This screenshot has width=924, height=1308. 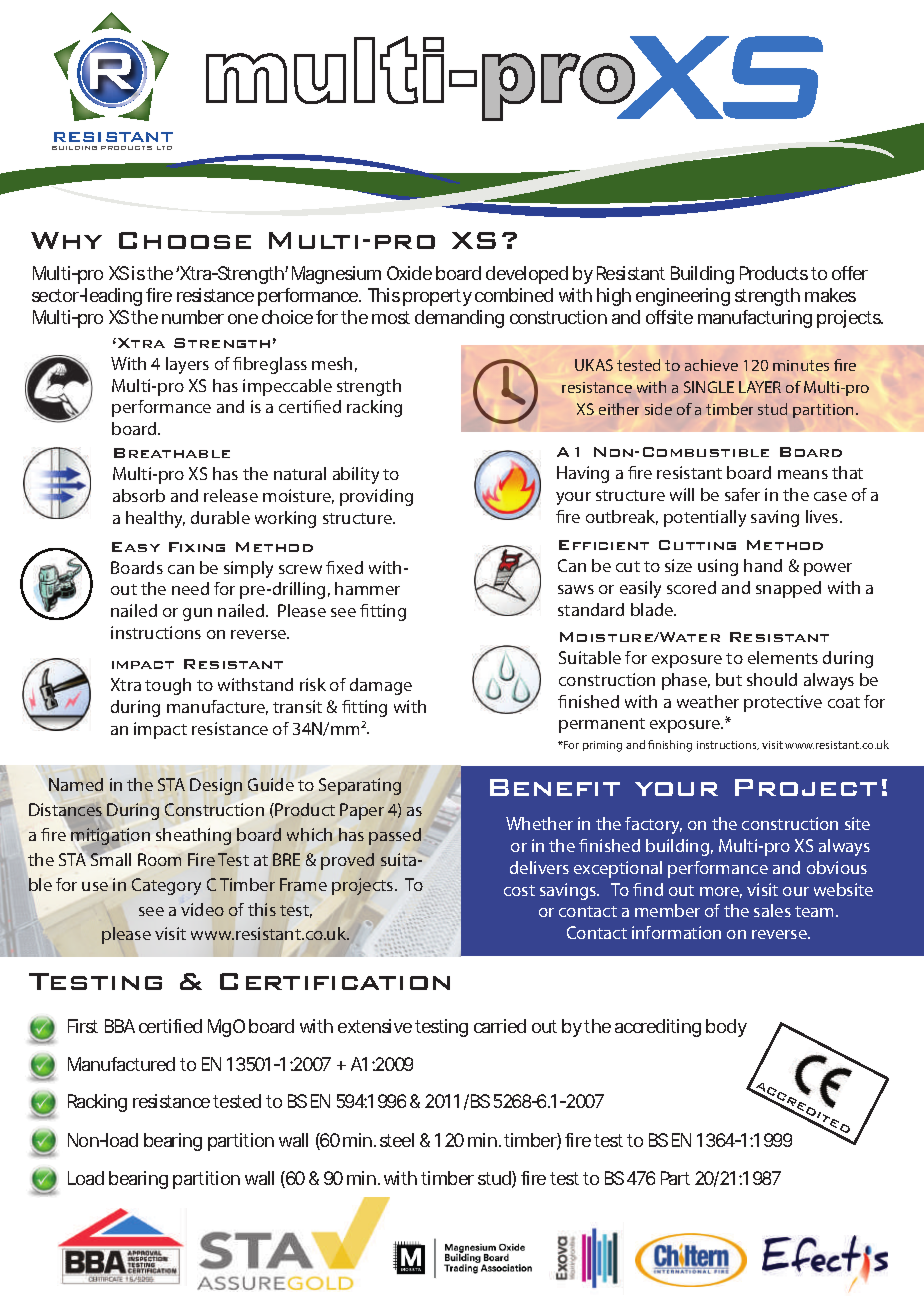 What do you see at coordinates (772, 910) in the screenshot?
I see `sales` at bounding box center [772, 910].
